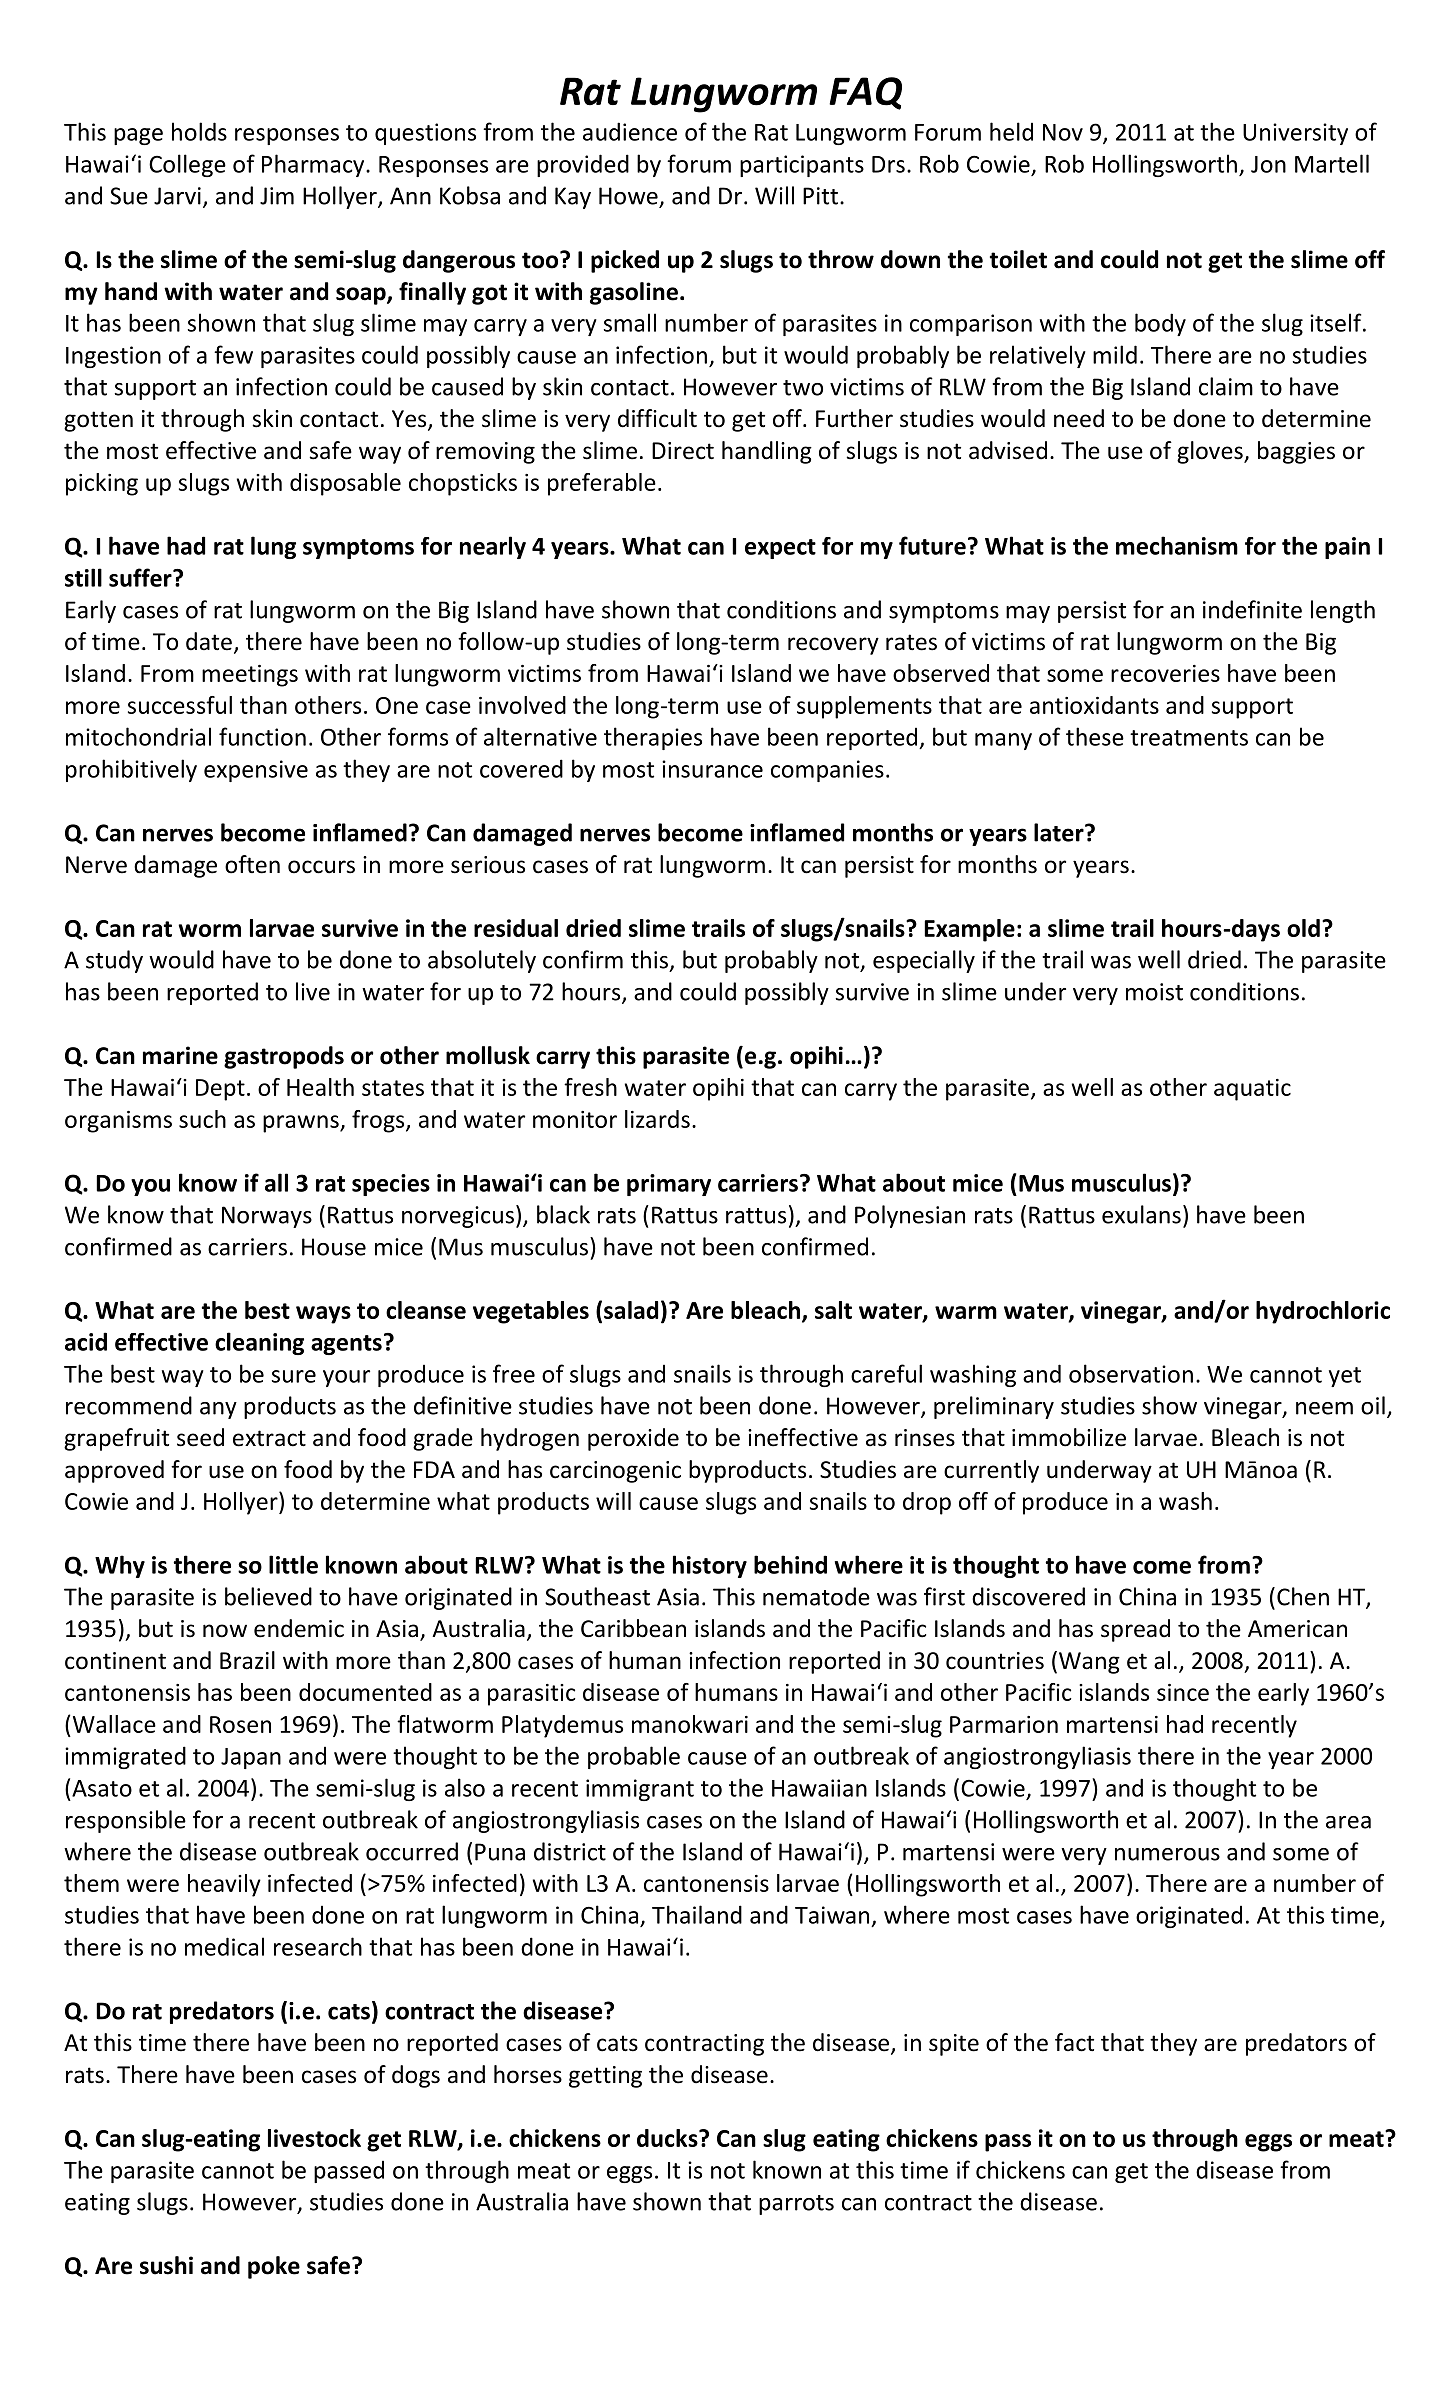 The height and width of the screenshot is (2390, 1451). Describe the element at coordinates (1074, 2042) in the screenshot. I see `fact` at that location.
